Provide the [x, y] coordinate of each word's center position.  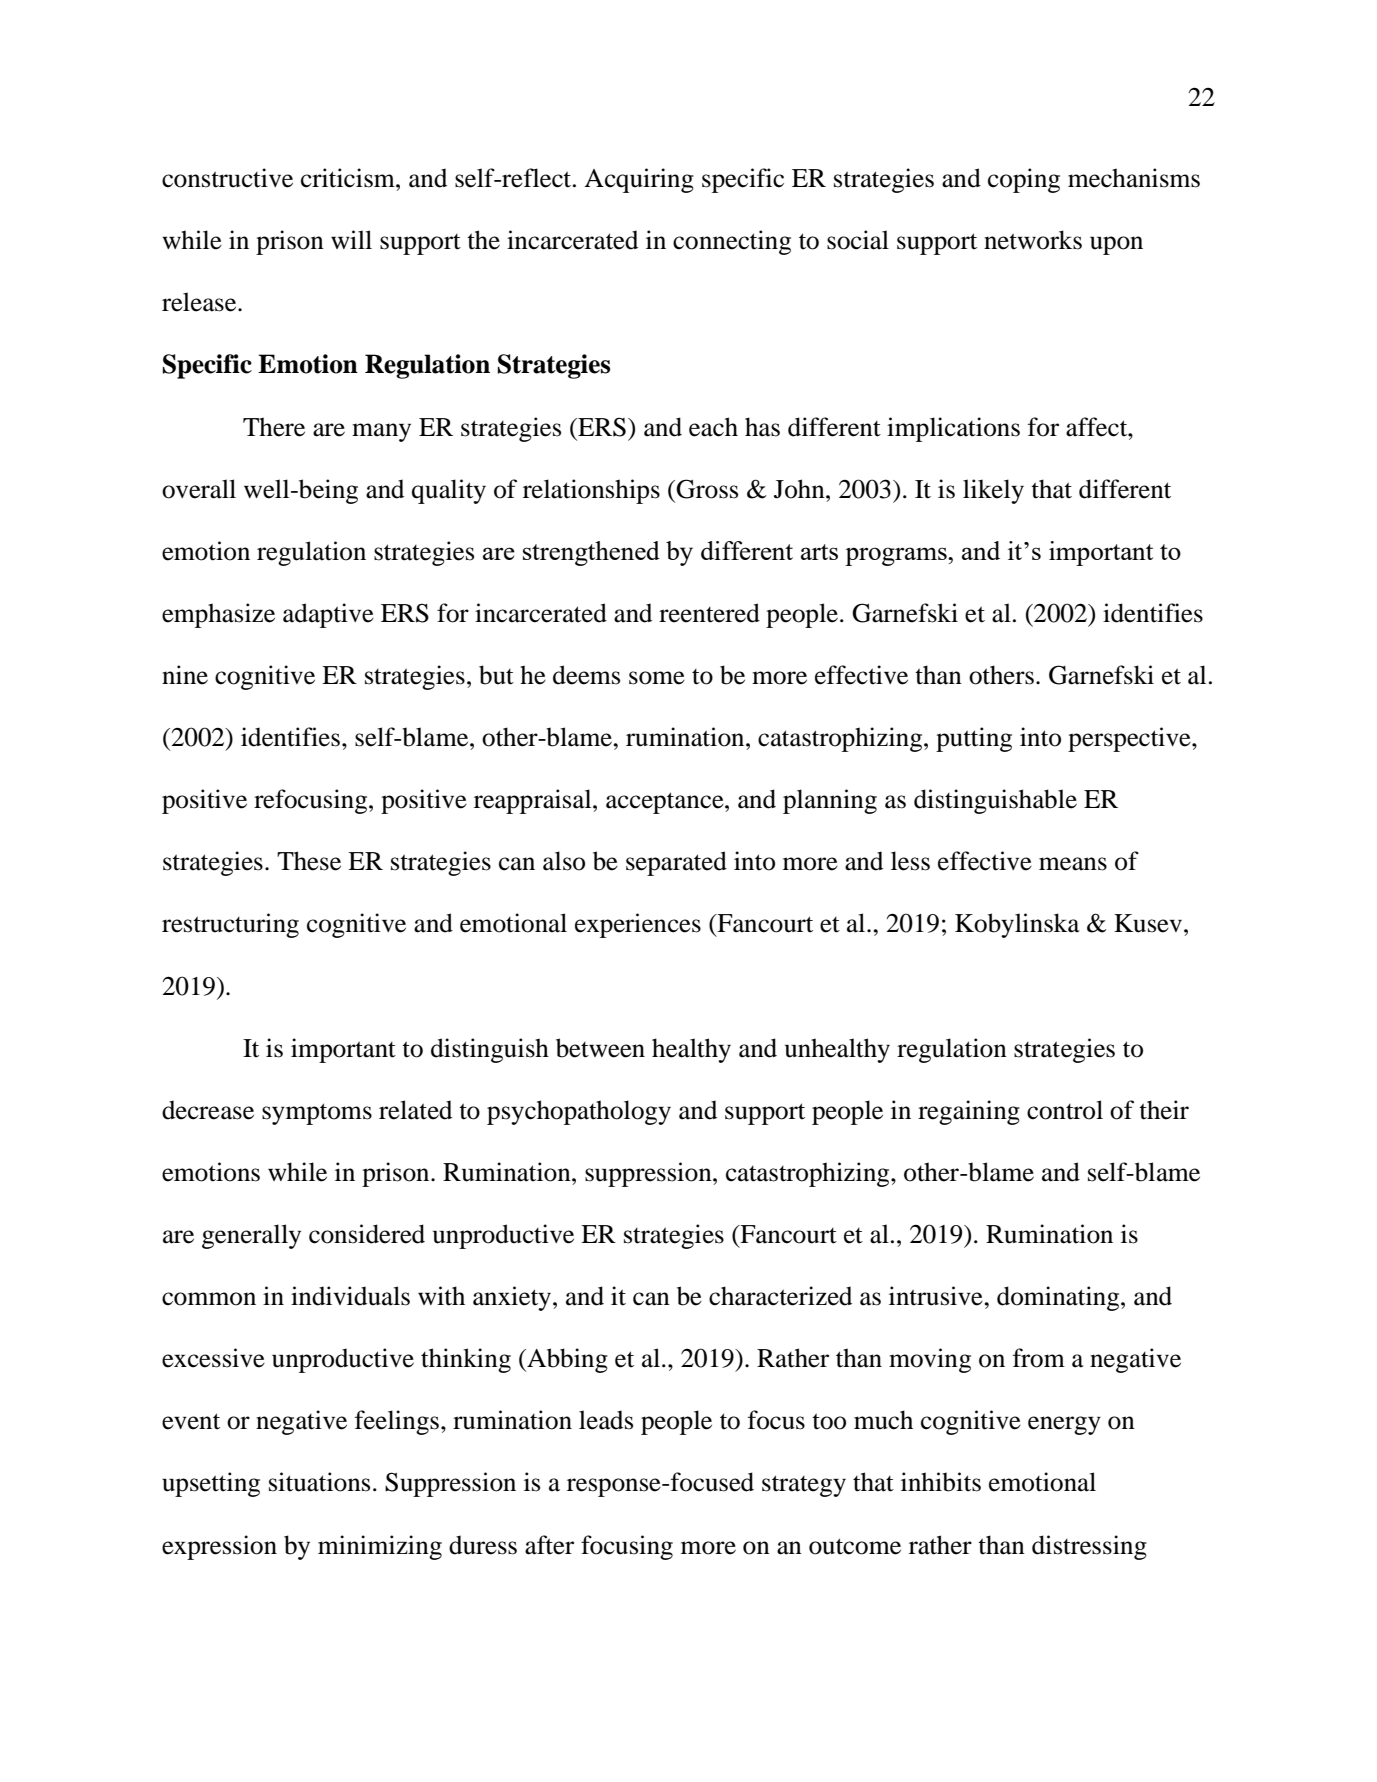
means [1073, 864]
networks [1033, 240]
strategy [804, 1486]
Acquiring [639, 180]
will [351, 239]
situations [319, 1482]
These [309, 861]
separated [676, 863]
